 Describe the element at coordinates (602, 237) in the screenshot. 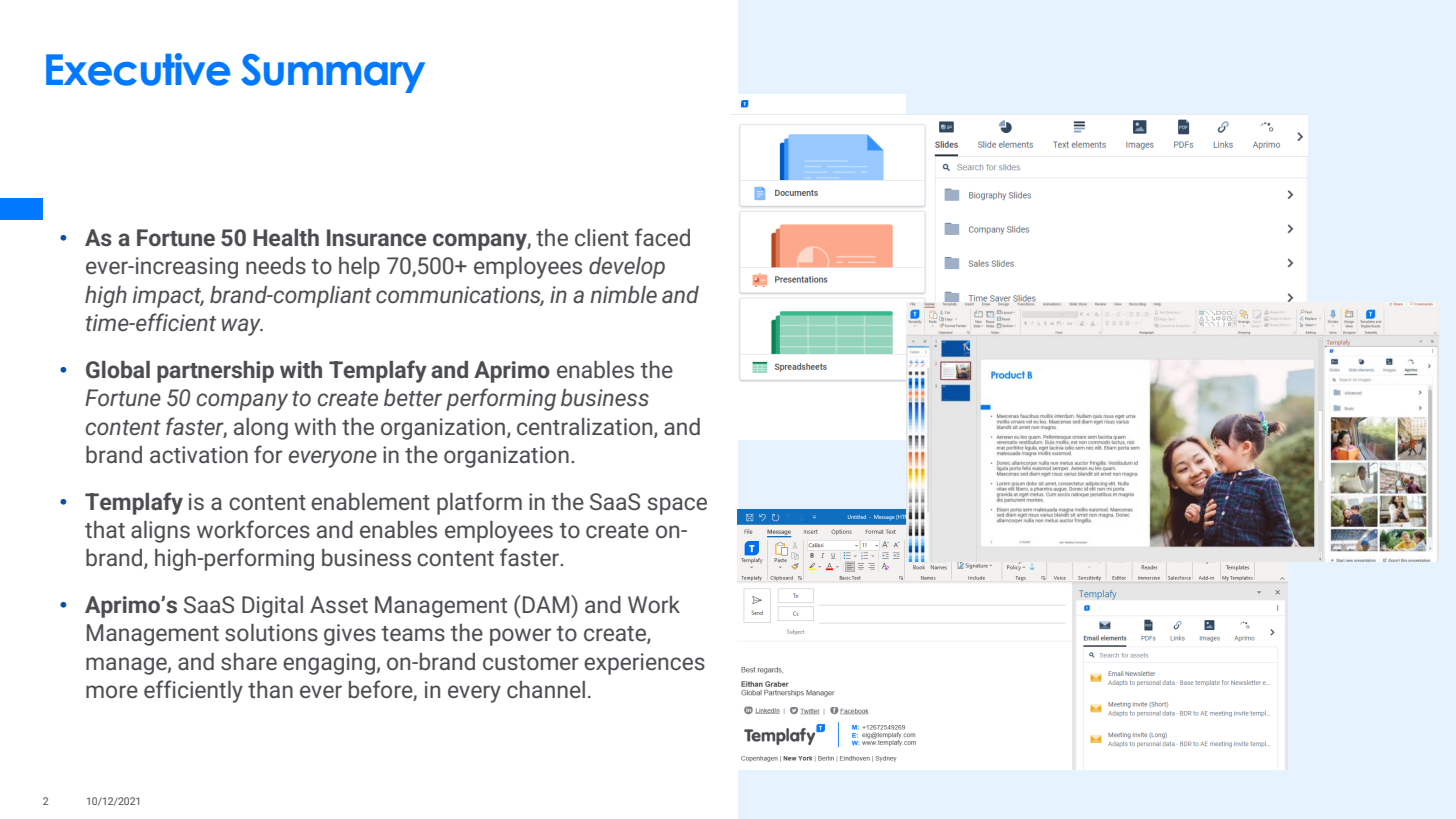

I see `client` at that location.
